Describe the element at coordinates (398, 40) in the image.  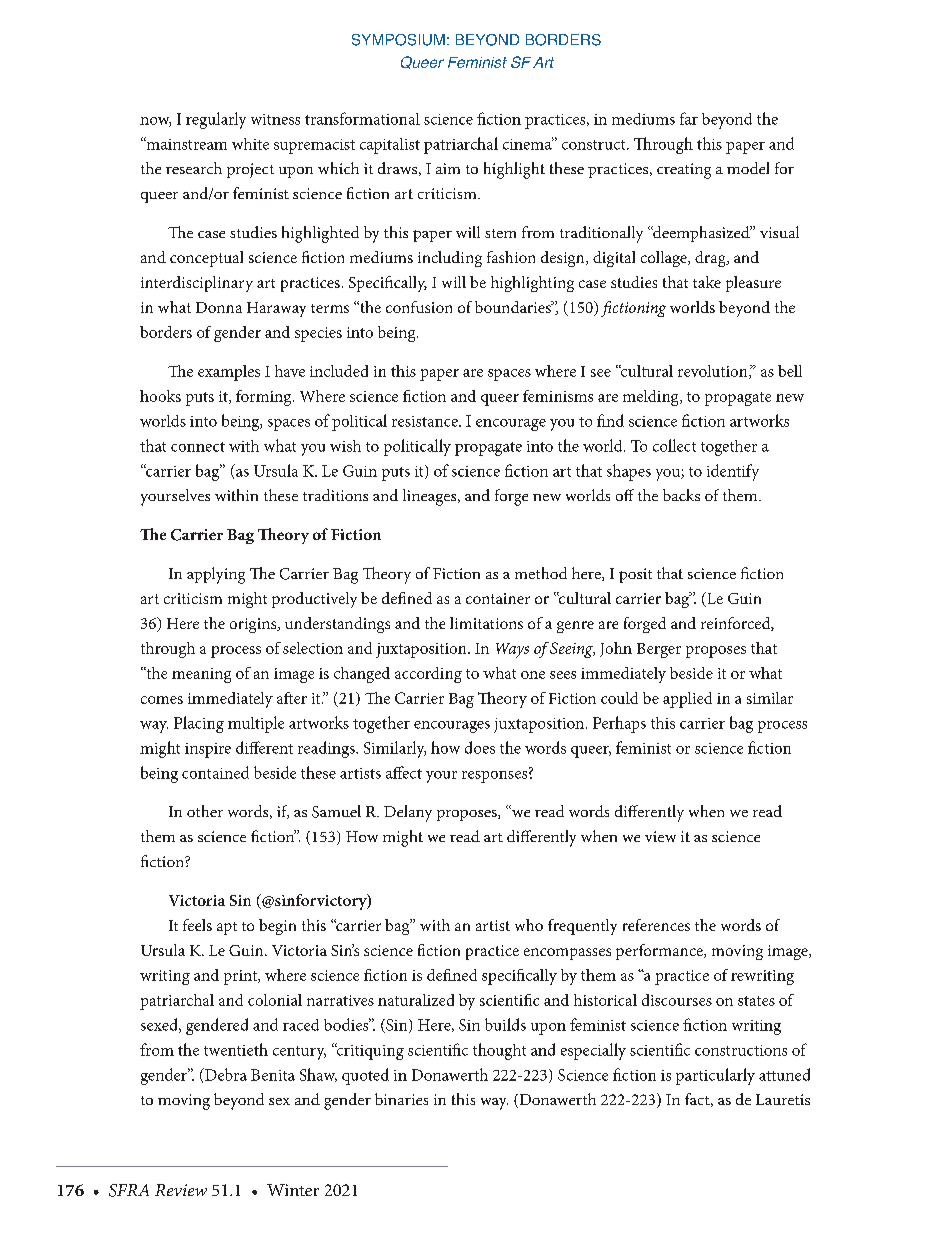
I see `SYMPOSIUM` at that location.
